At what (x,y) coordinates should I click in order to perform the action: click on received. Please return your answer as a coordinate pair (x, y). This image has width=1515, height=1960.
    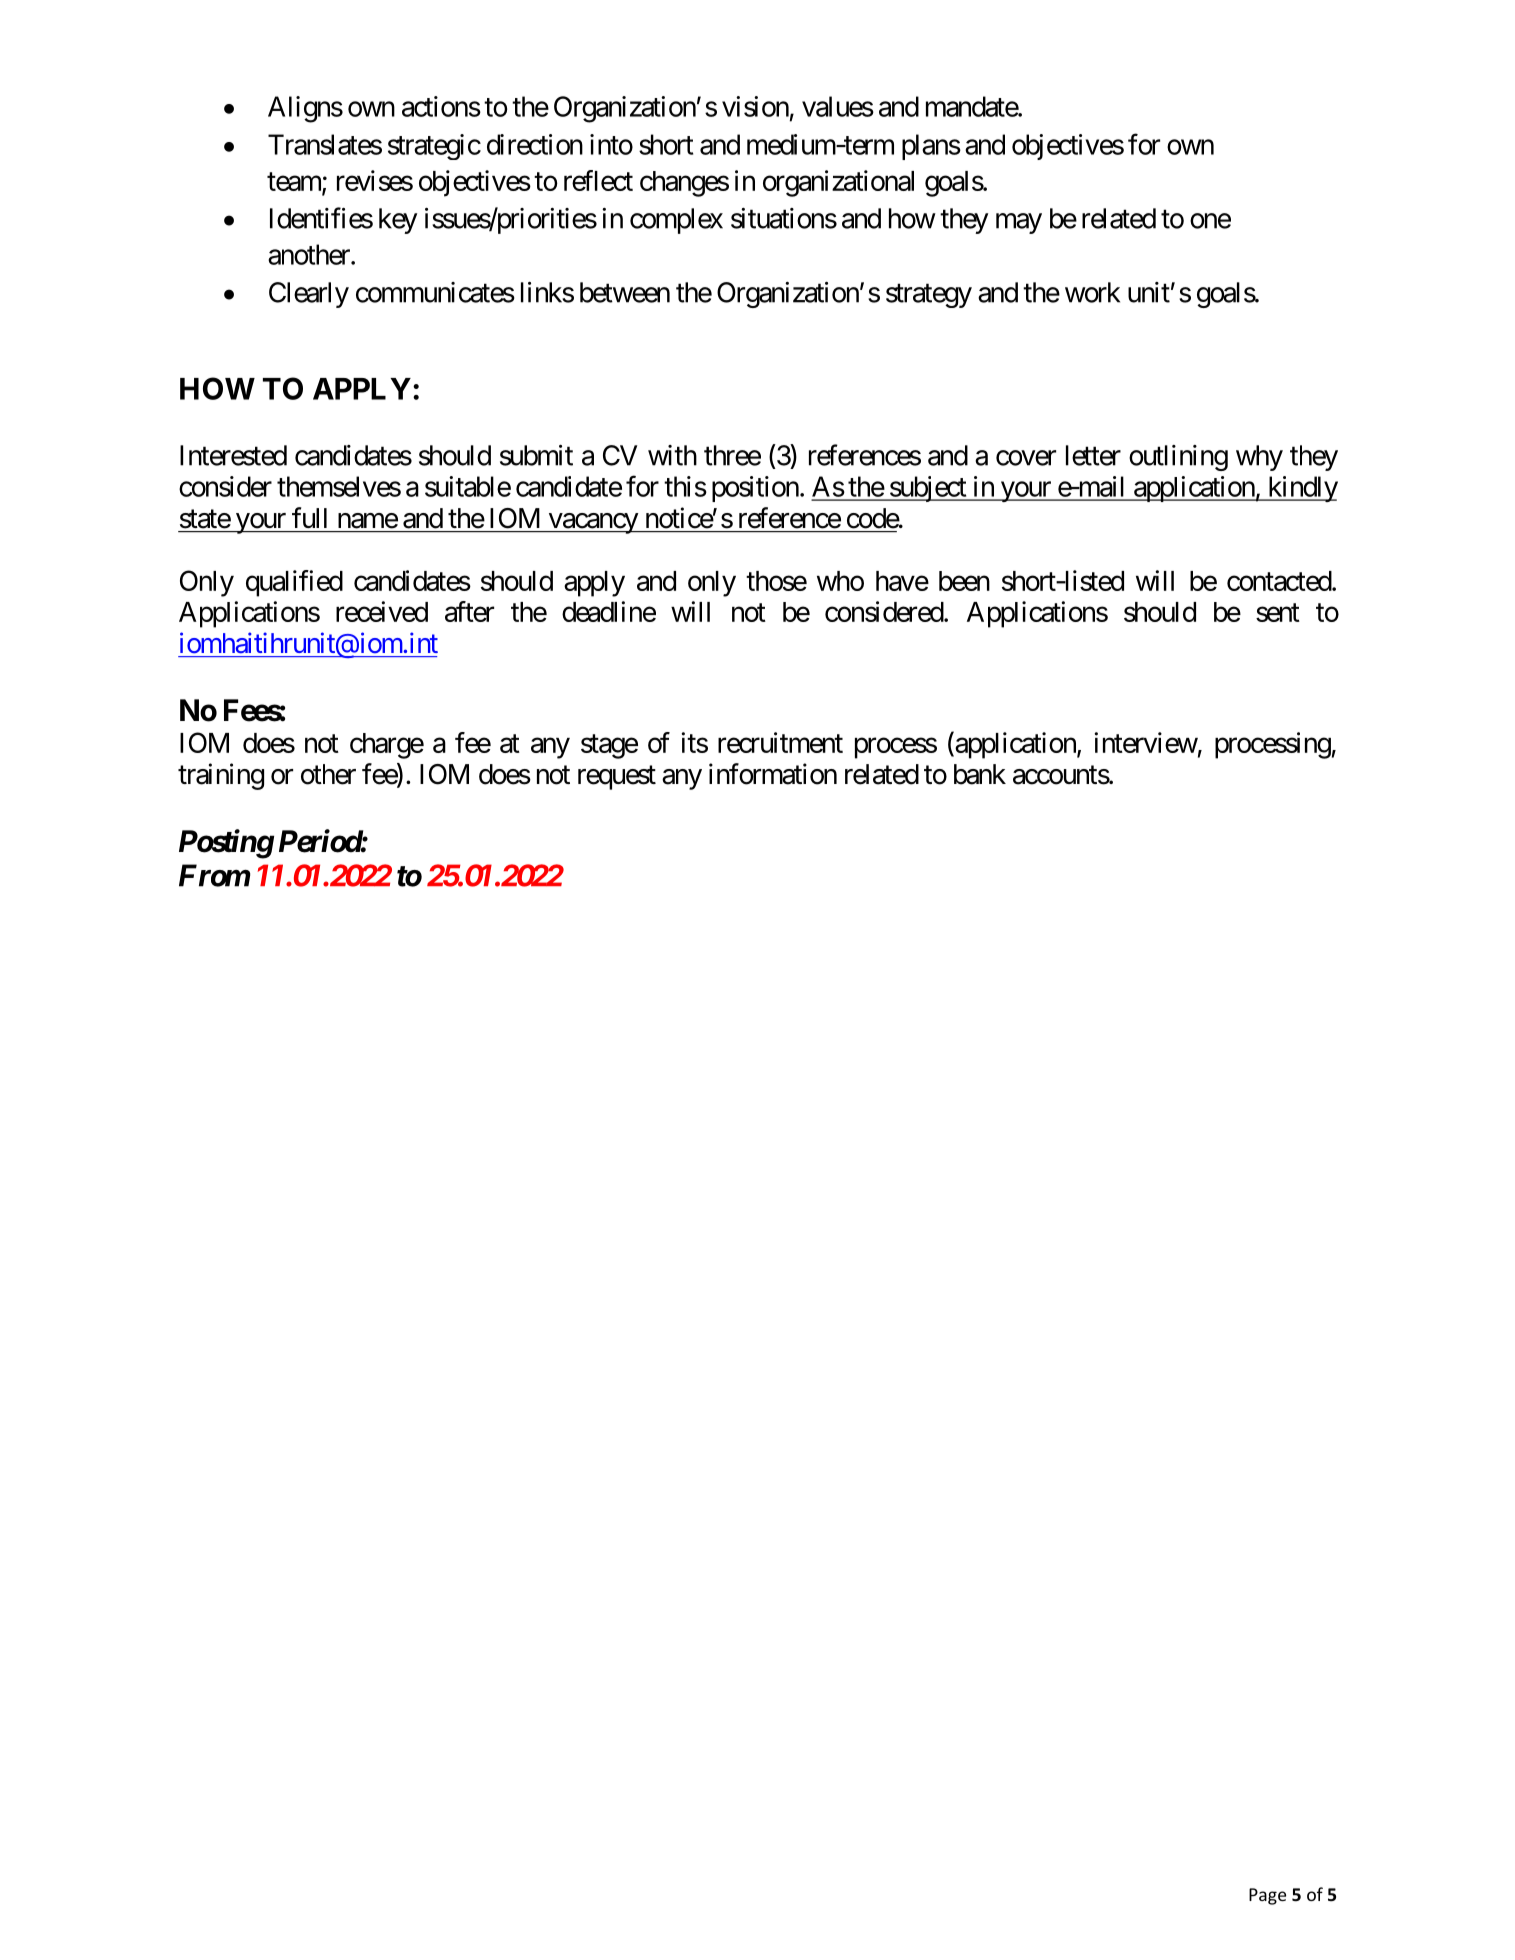
    Looking at the image, I should click on (382, 611).
